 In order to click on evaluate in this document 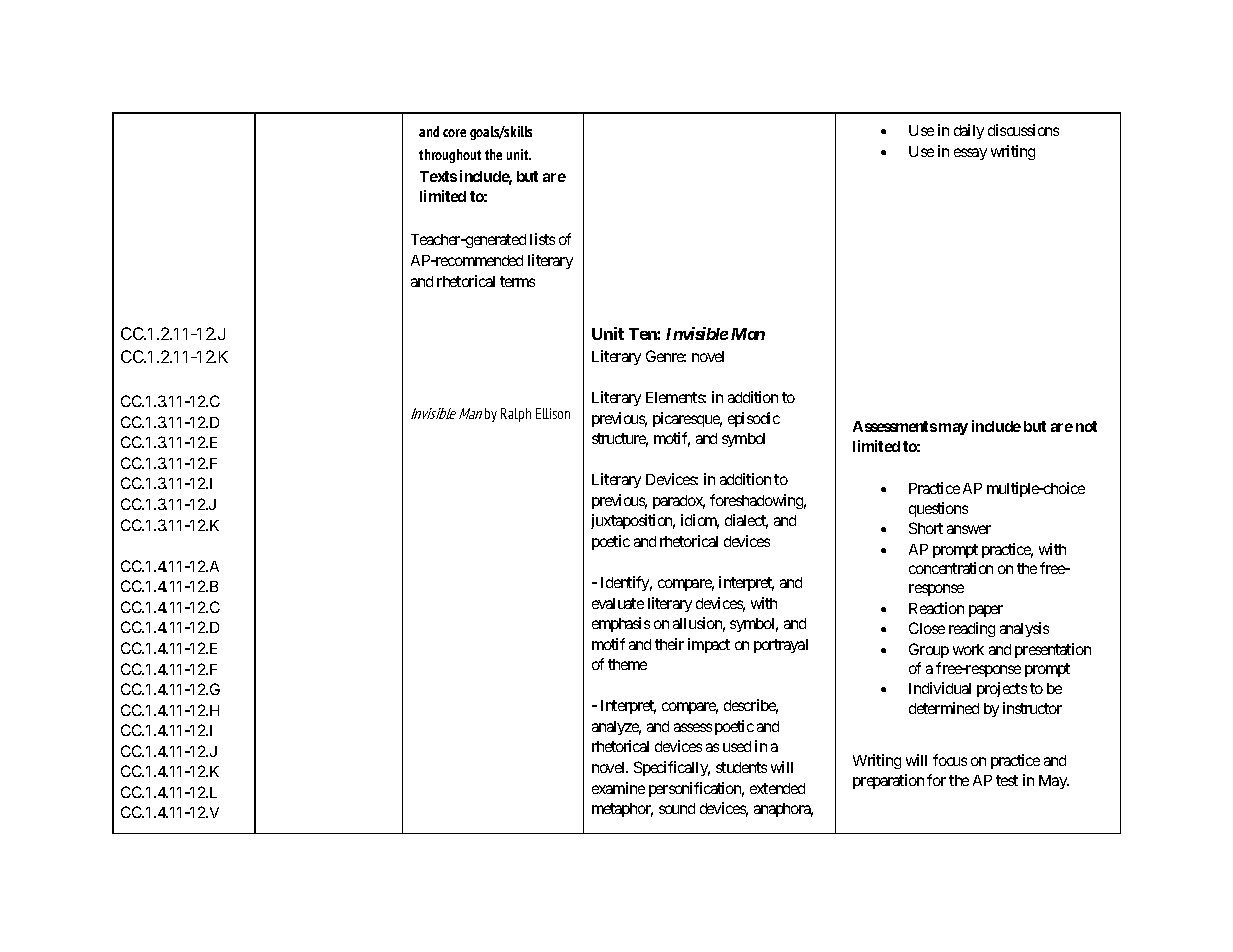, I will do `click(618, 603)`.
